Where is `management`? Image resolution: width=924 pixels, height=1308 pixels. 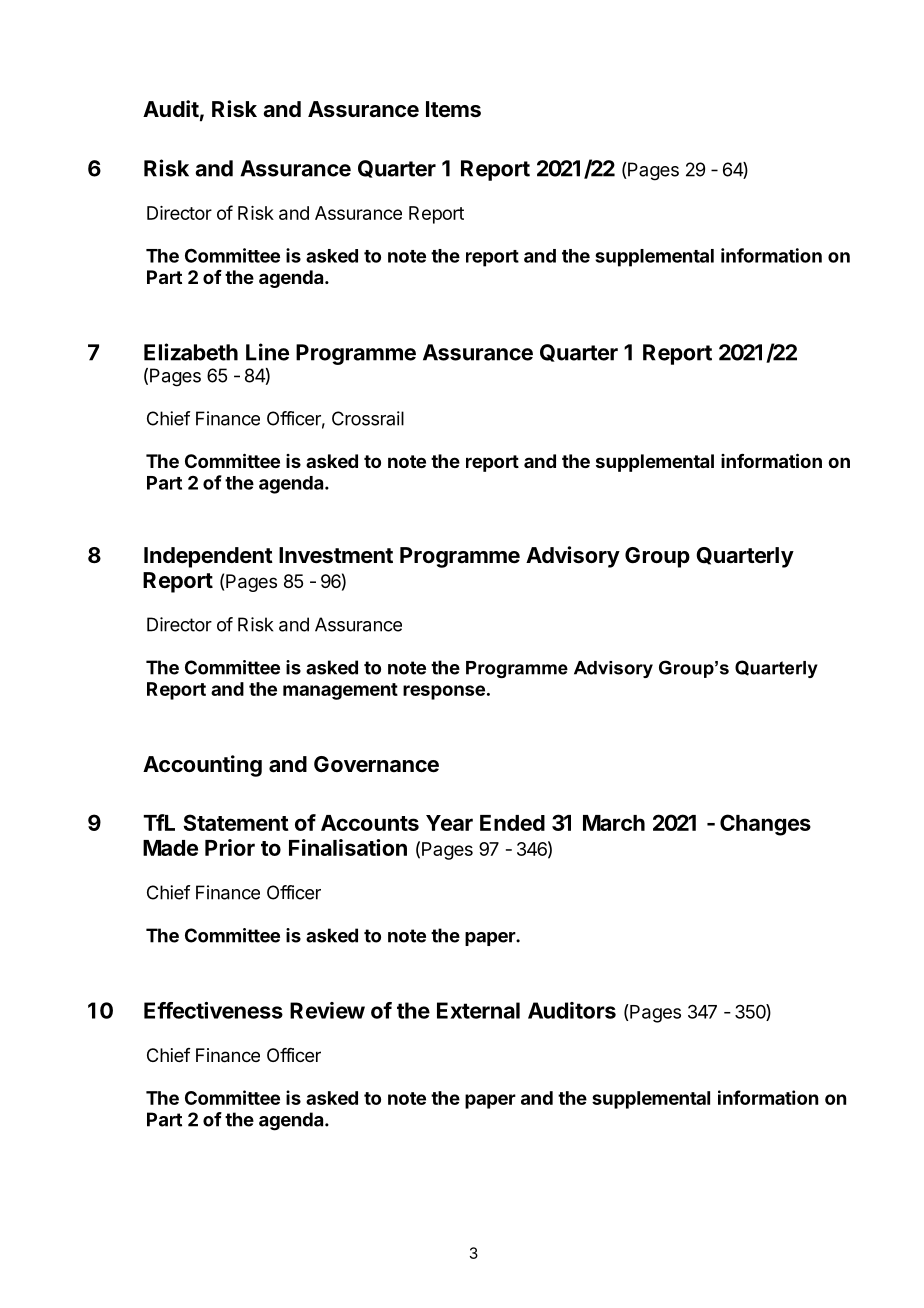
management is located at coordinates (340, 691).
